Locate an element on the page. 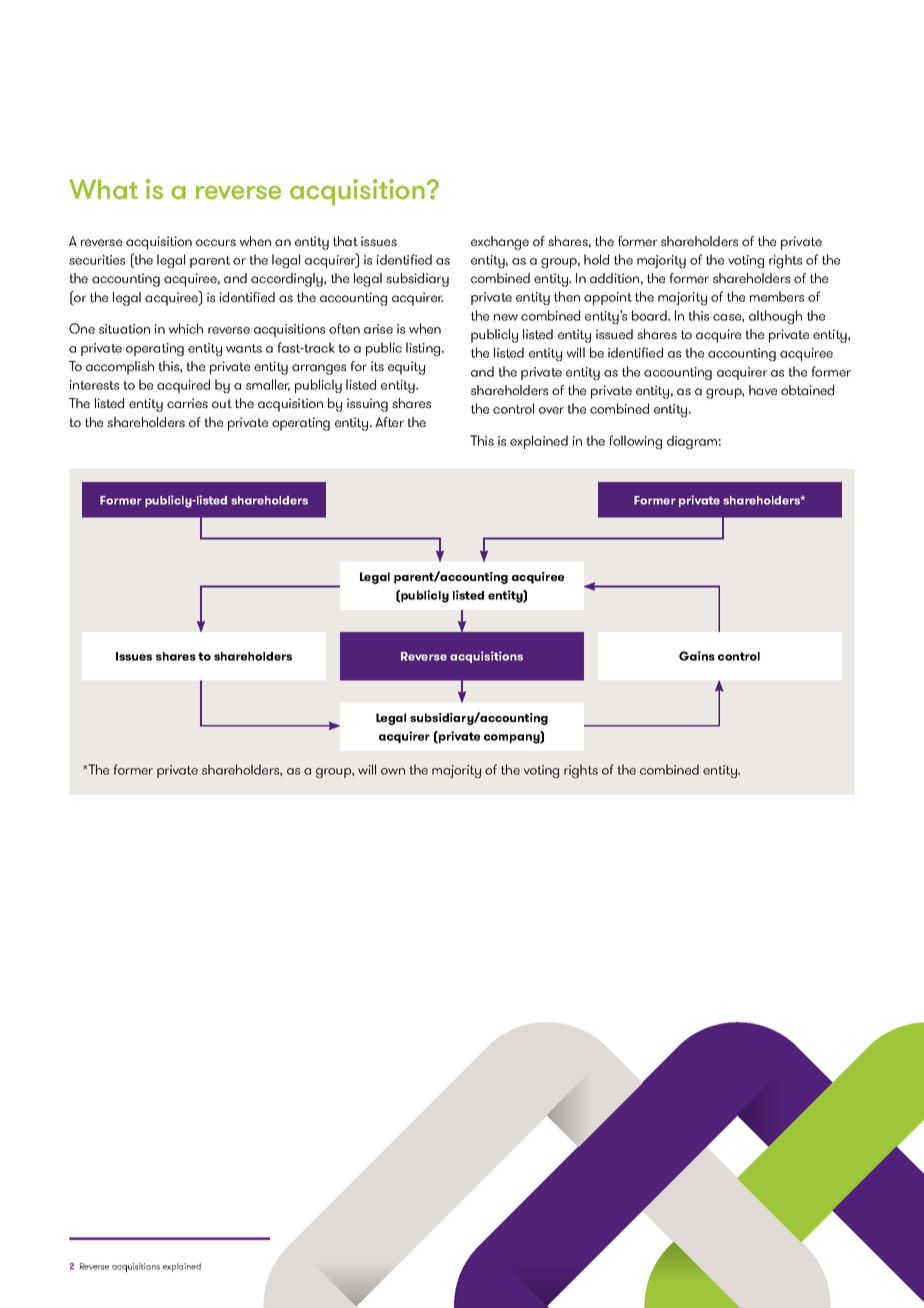  Gains is located at coordinates (697, 656).
